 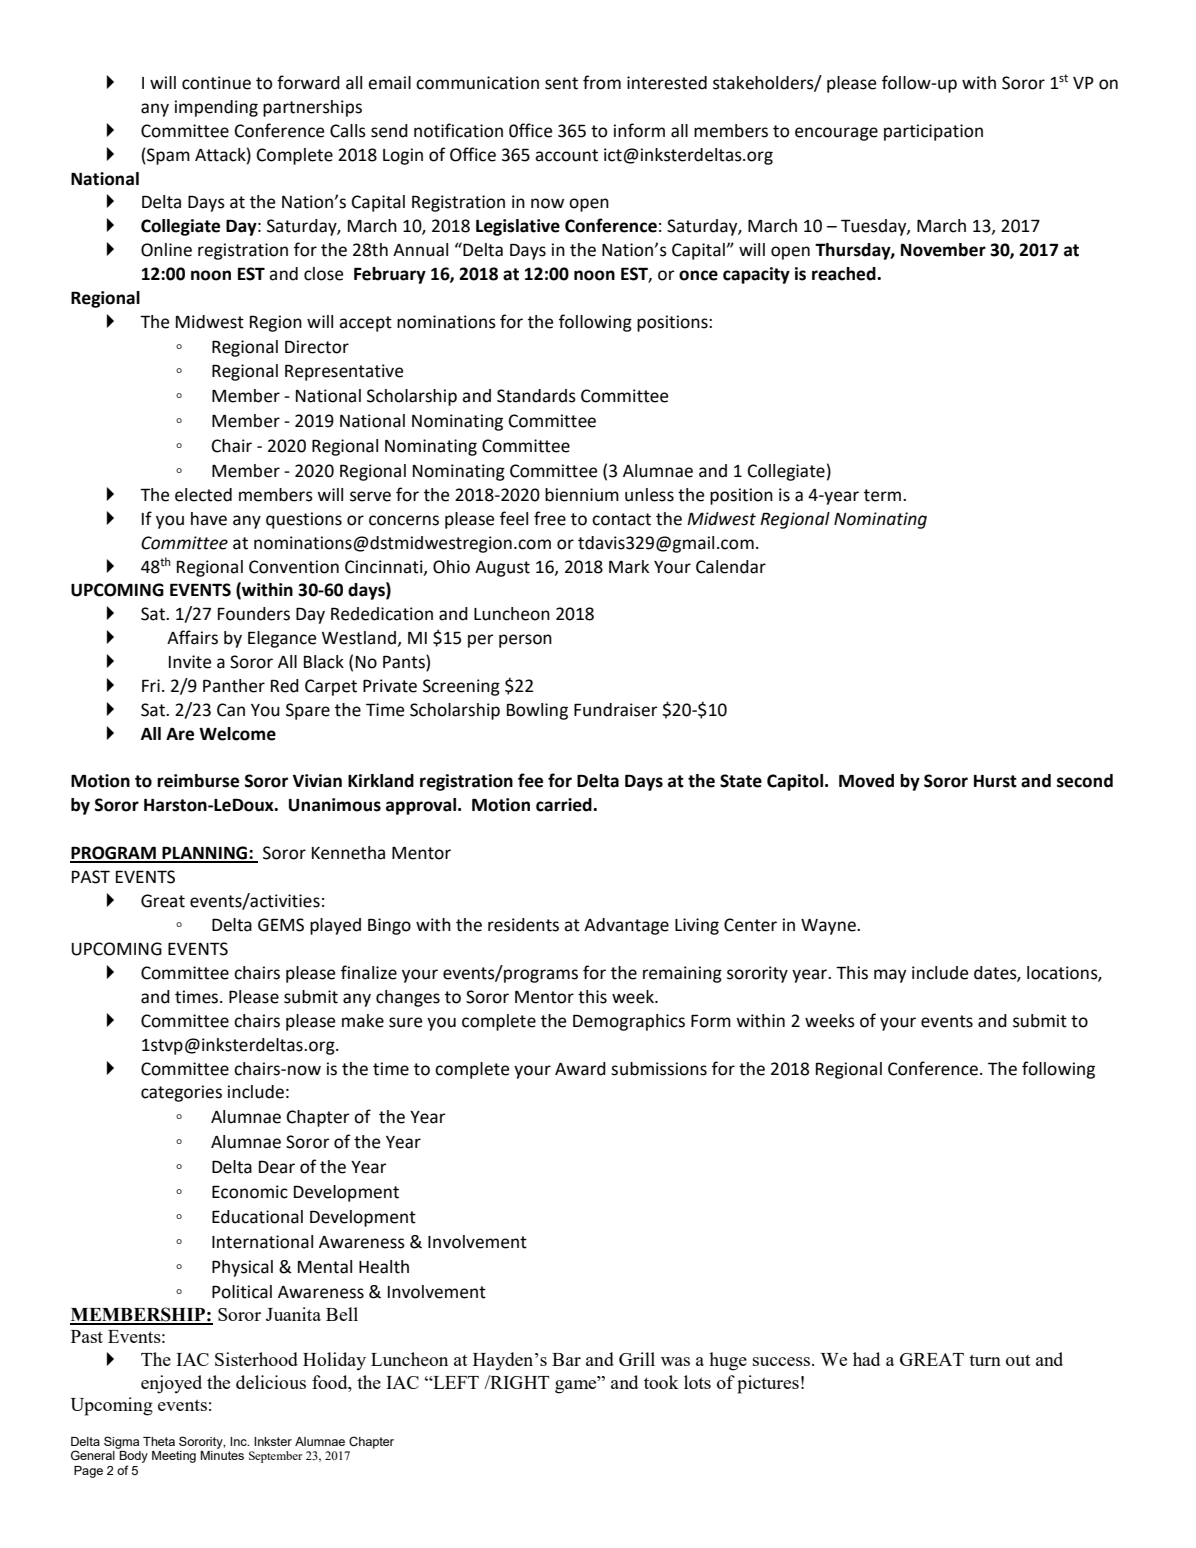 I want to click on account, so click(x=566, y=155).
